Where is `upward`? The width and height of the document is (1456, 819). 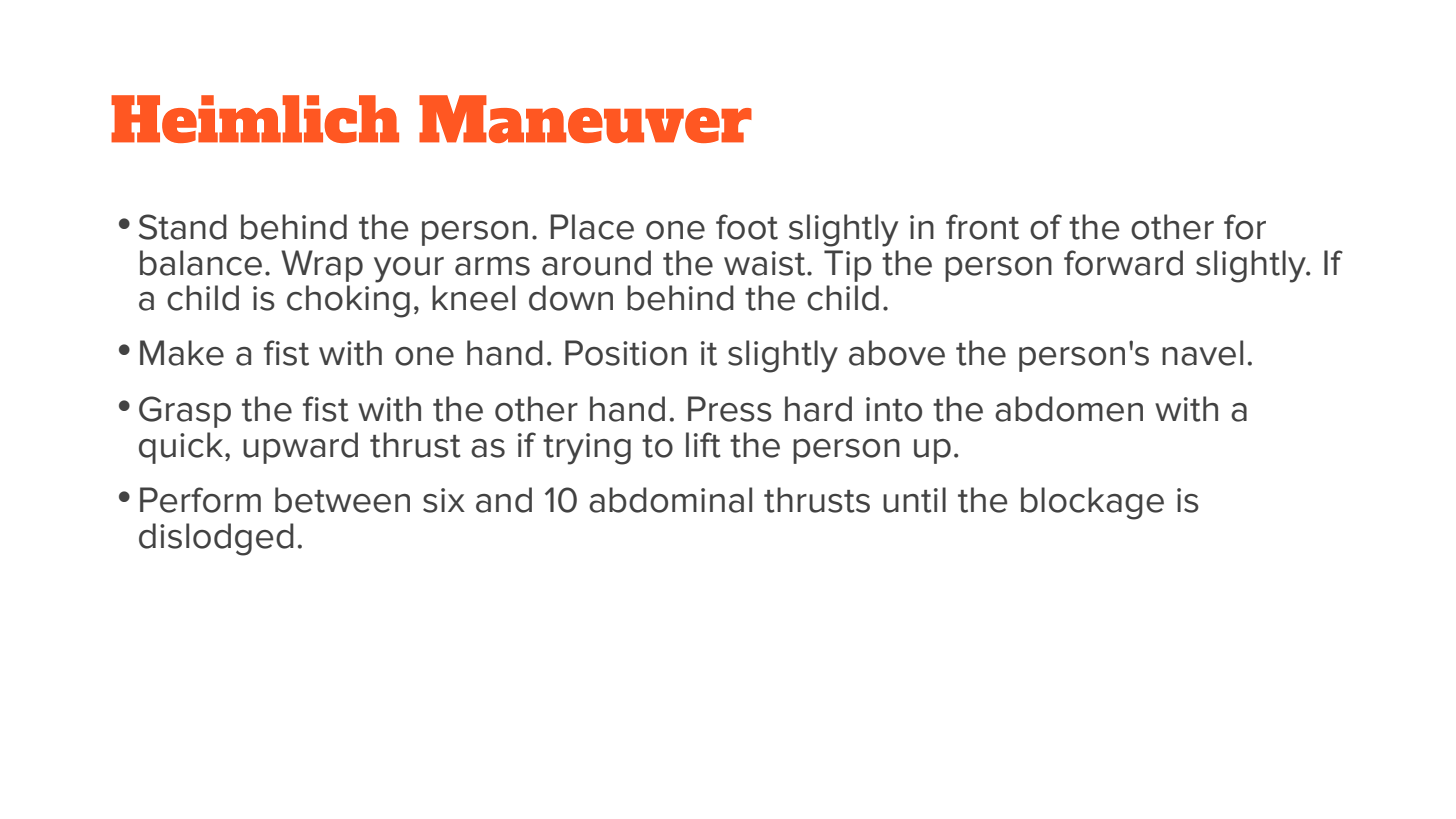 upward is located at coordinates (300, 448).
